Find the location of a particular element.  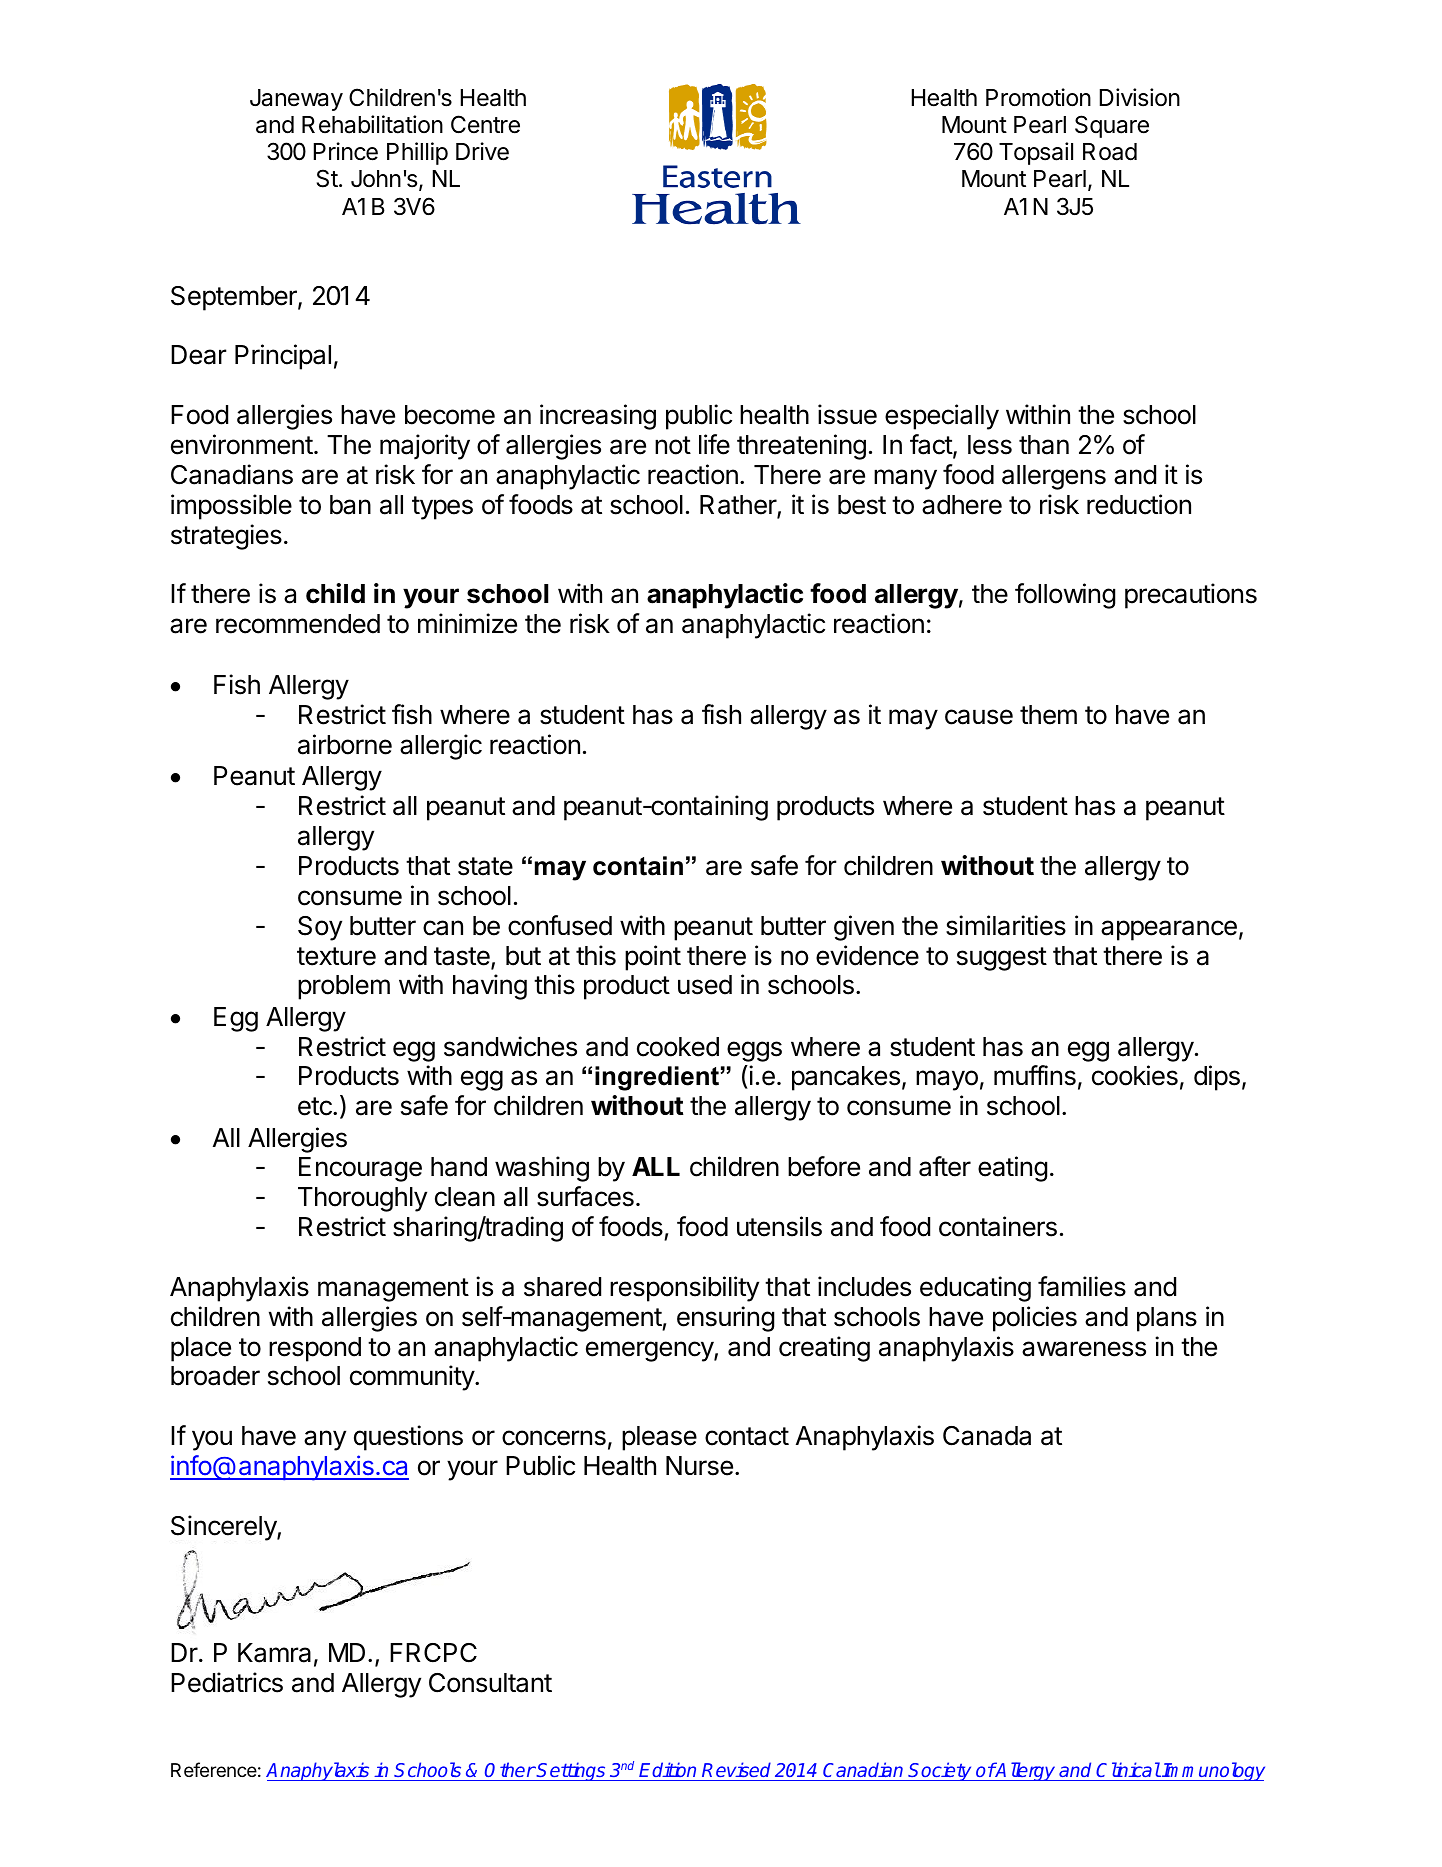

ensuring is located at coordinates (725, 1319).
